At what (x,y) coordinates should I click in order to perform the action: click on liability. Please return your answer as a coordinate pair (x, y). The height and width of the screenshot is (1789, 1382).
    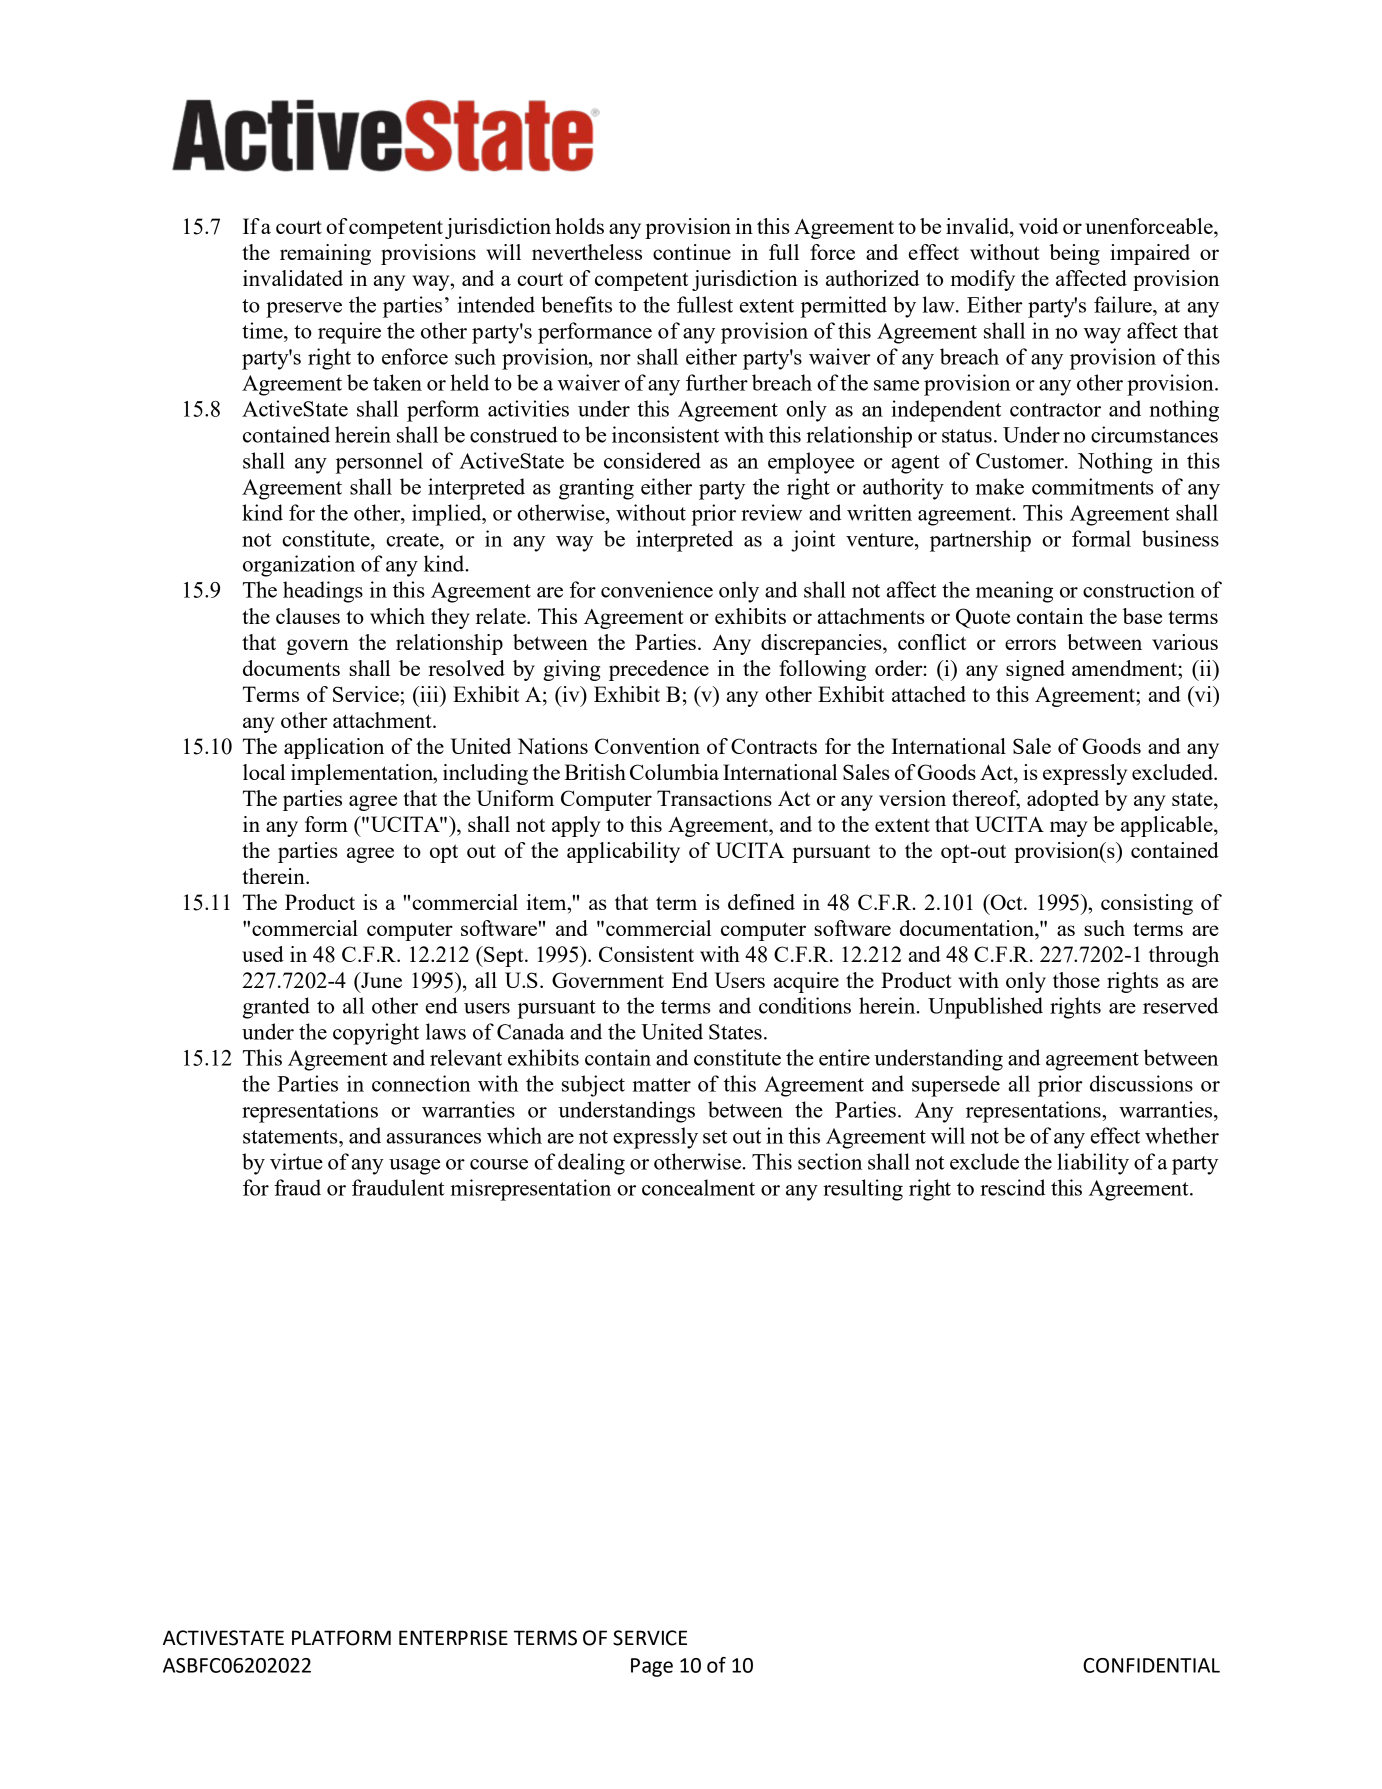
    Looking at the image, I should click on (1093, 1164).
